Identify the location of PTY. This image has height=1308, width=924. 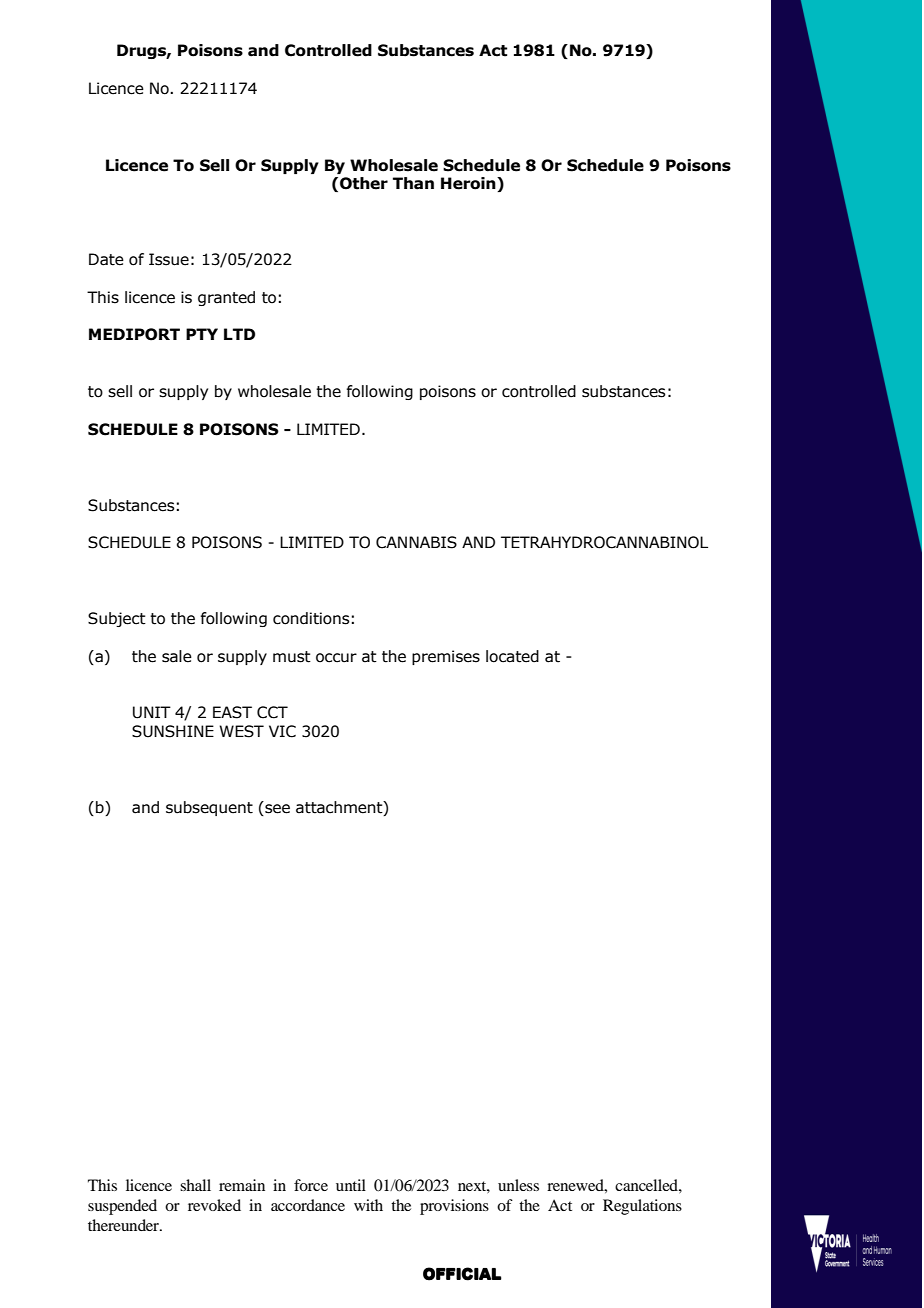
(202, 334).
